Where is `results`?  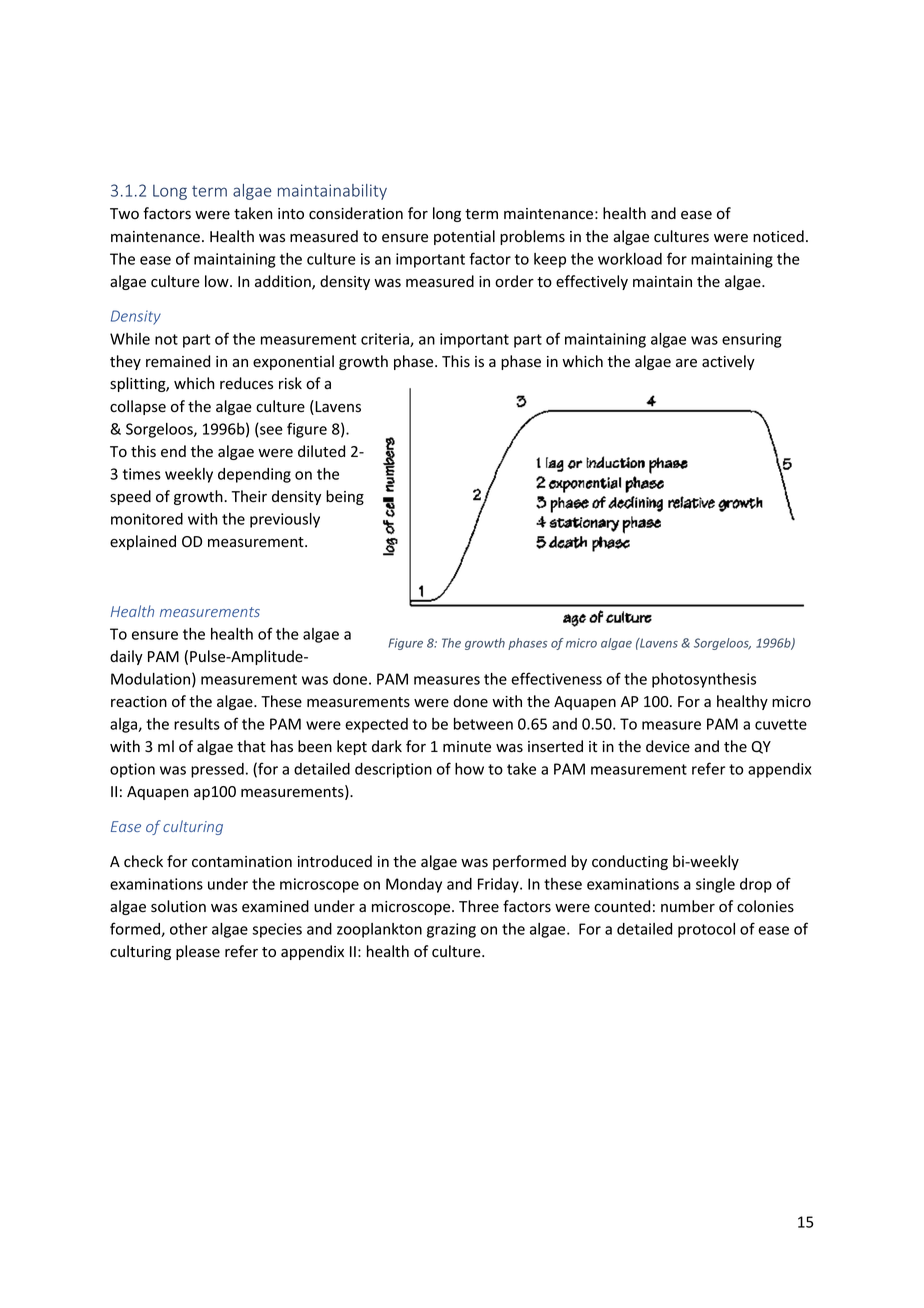
results is located at coordinates (197, 724).
